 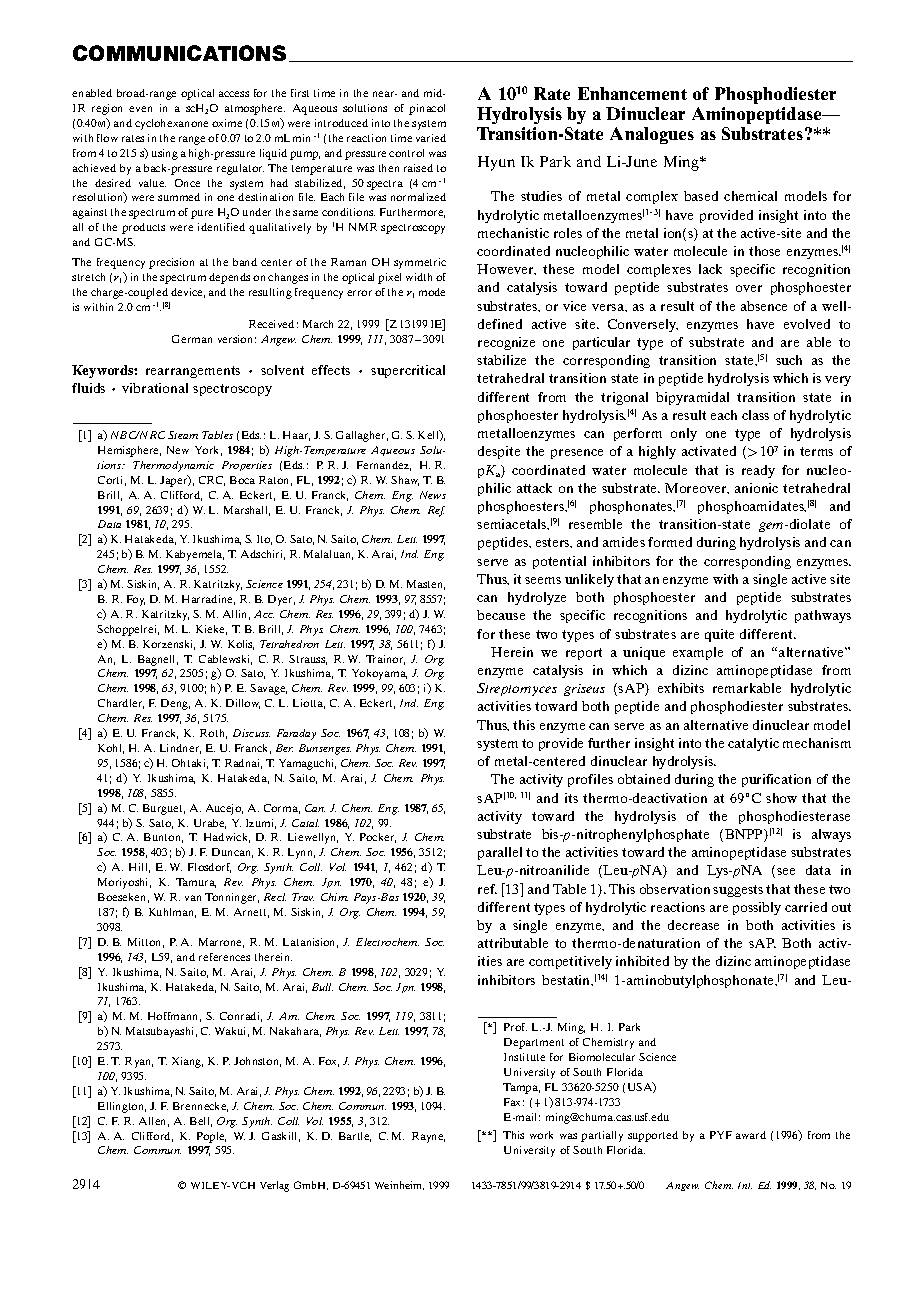 I want to click on because, so click(x=501, y=615).
